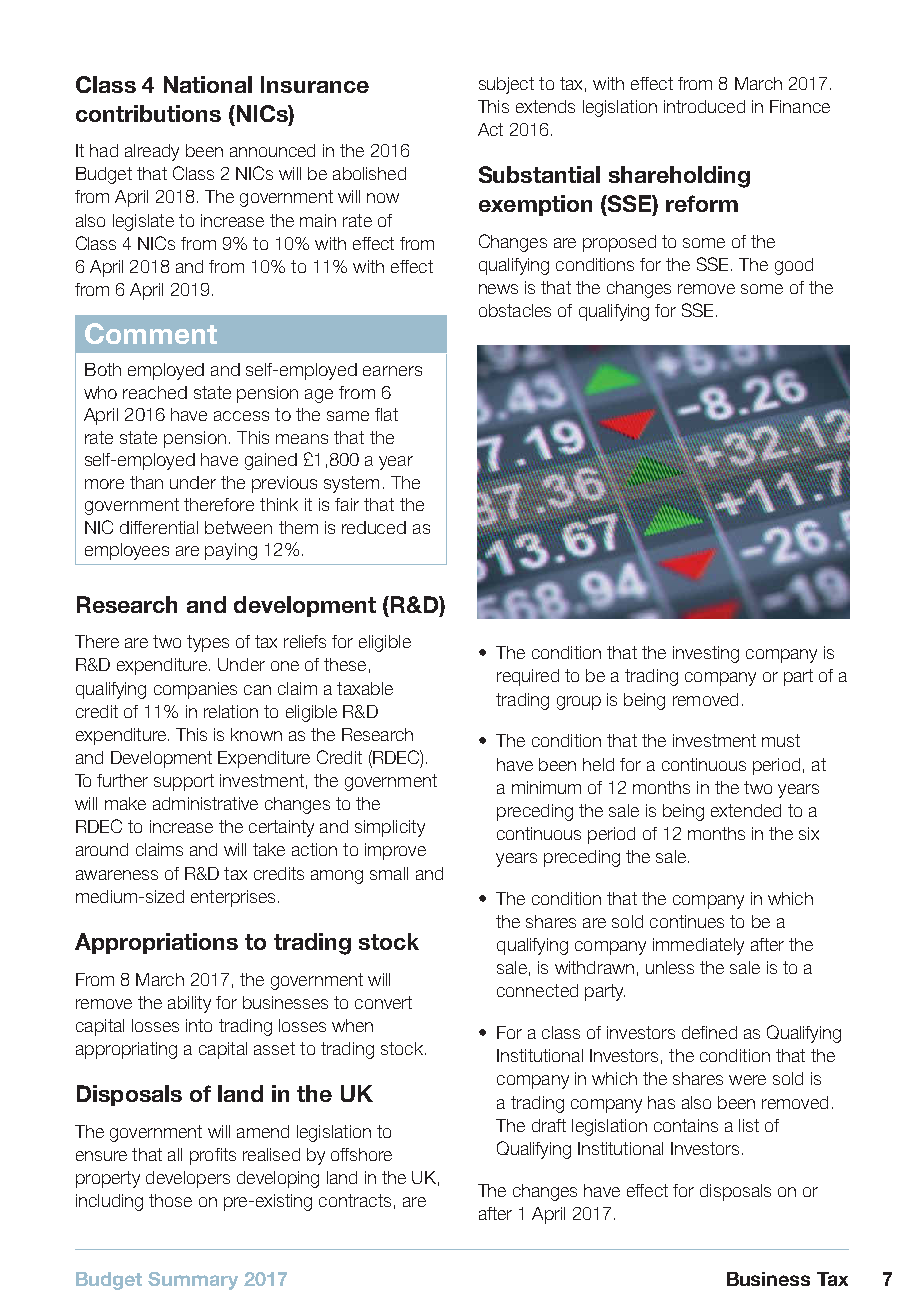  What do you see at coordinates (195, 690) in the document?
I see `companies` at bounding box center [195, 690].
